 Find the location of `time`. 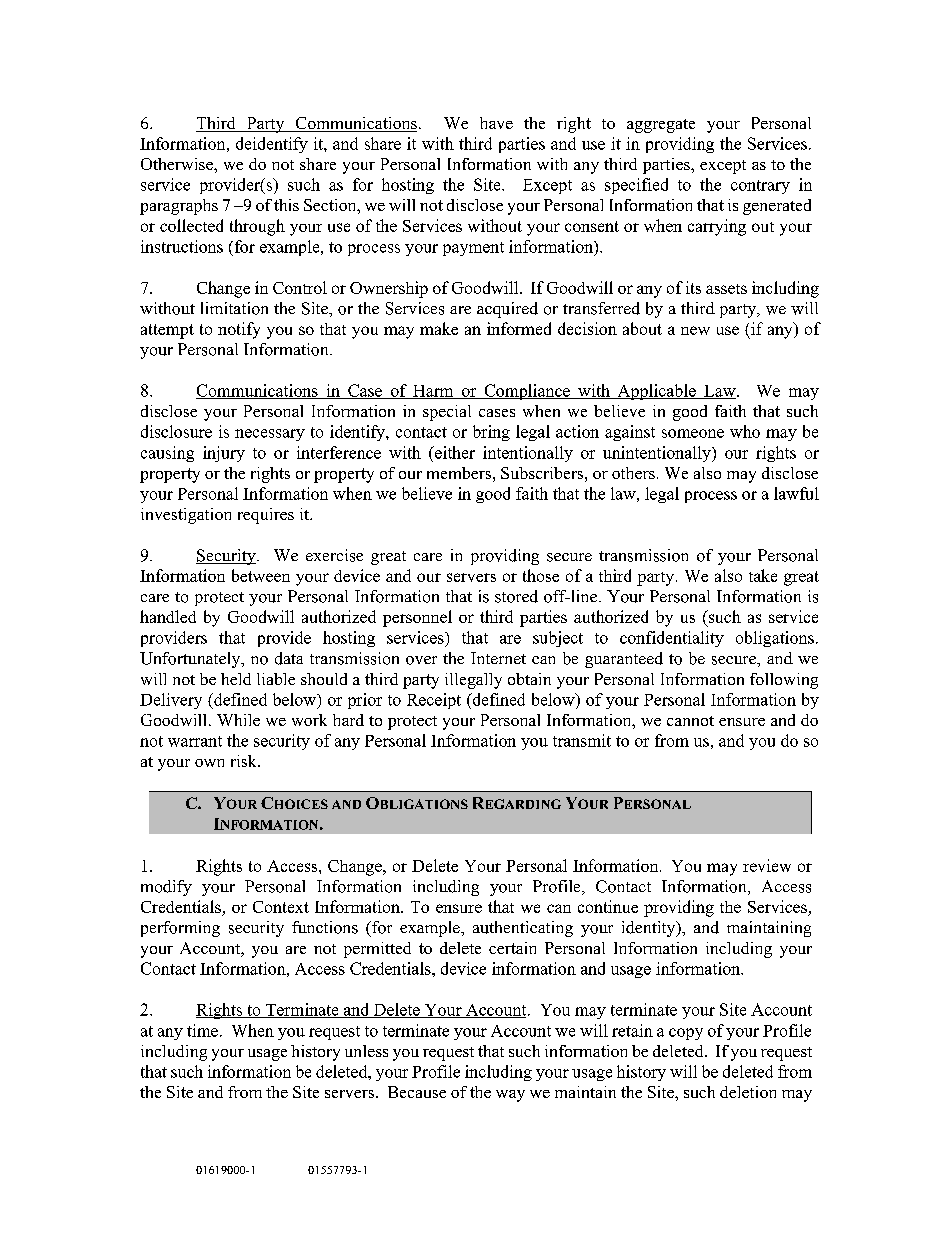

time is located at coordinates (204, 1030).
